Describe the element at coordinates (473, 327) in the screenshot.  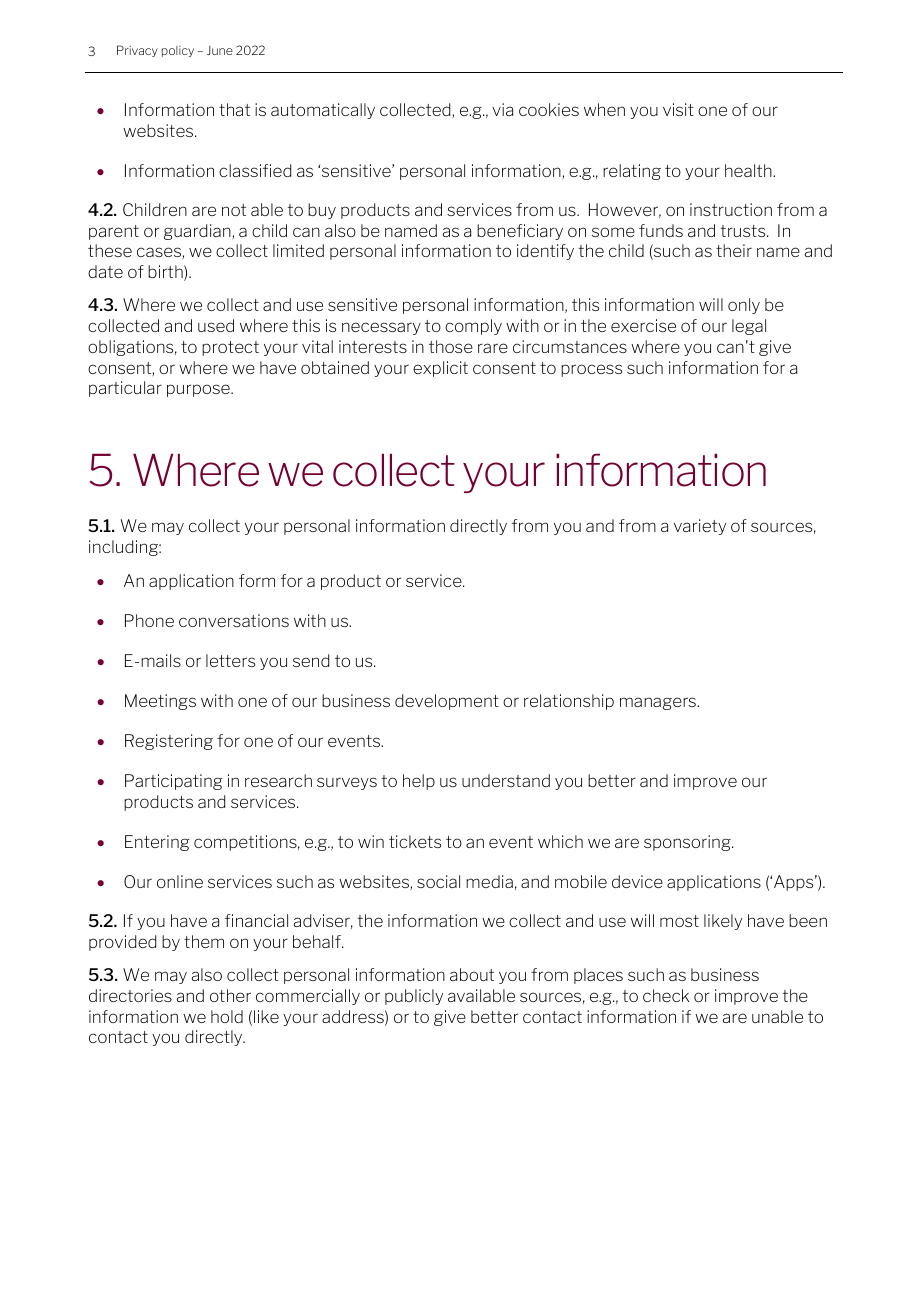
I see `comply` at that location.
